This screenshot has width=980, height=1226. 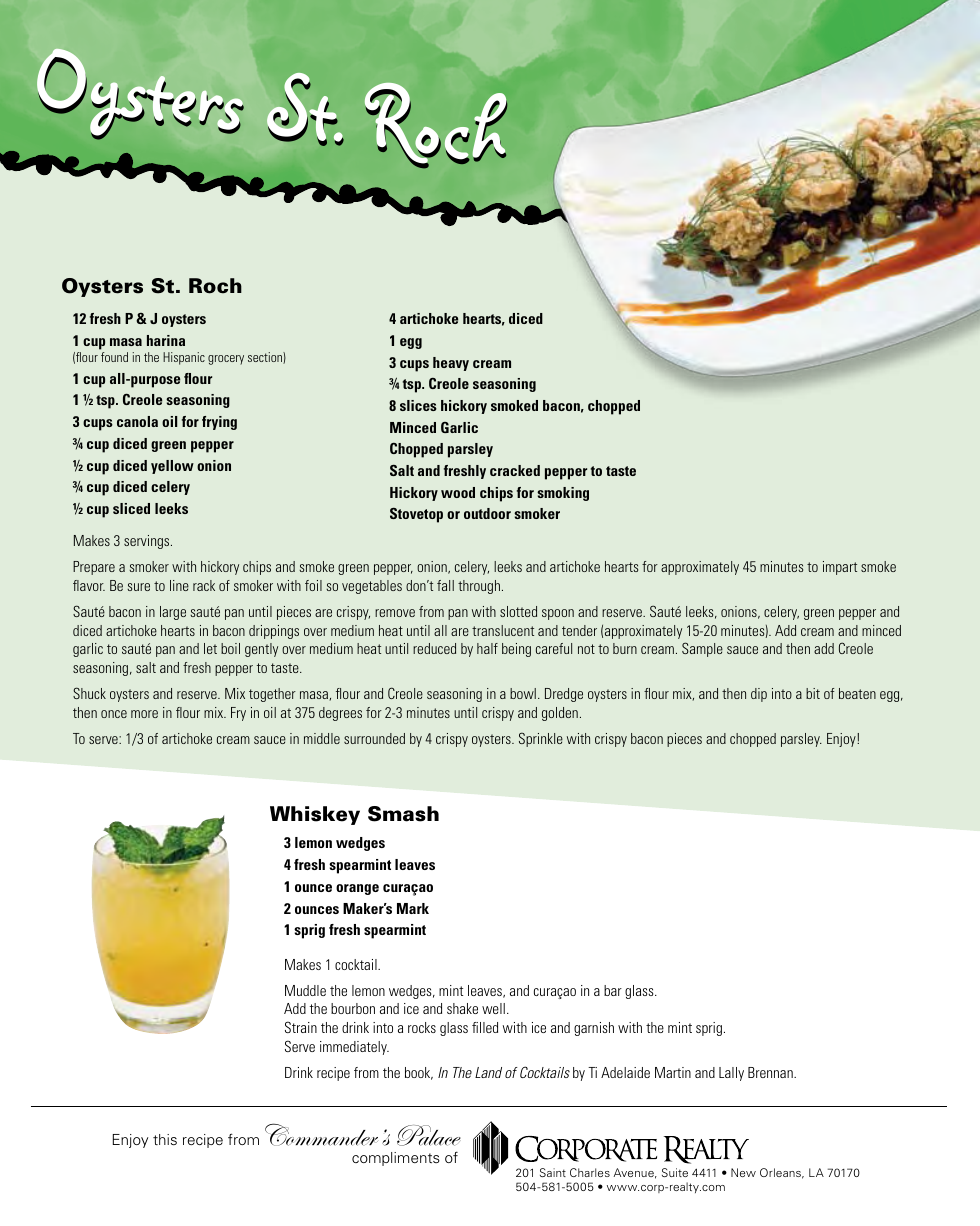 What do you see at coordinates (613, 990) in the screenshot?
I see `bar` at bounding box center [613, 990].
